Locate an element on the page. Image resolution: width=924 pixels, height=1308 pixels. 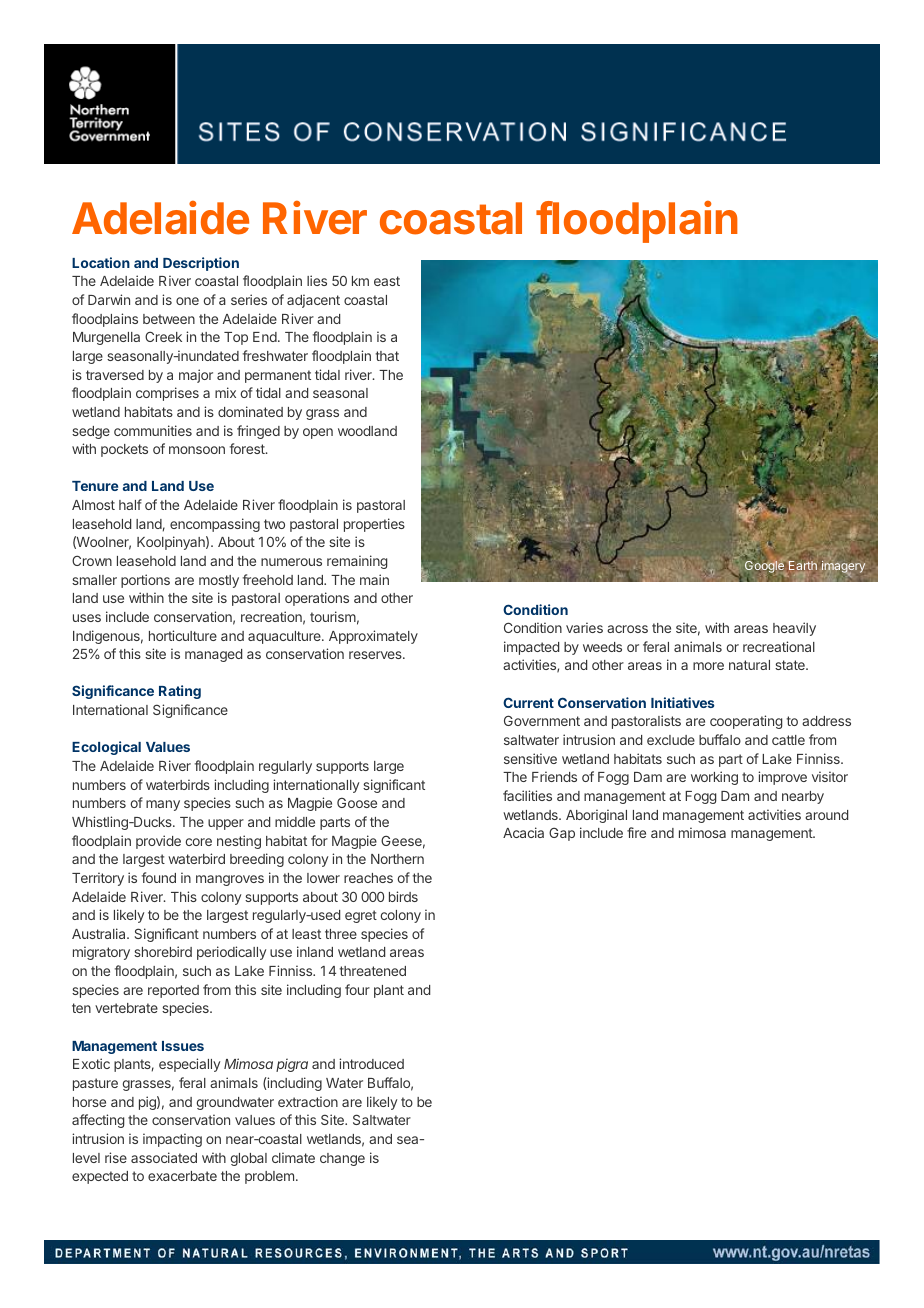
change is located at coordinates (342, 1159).
